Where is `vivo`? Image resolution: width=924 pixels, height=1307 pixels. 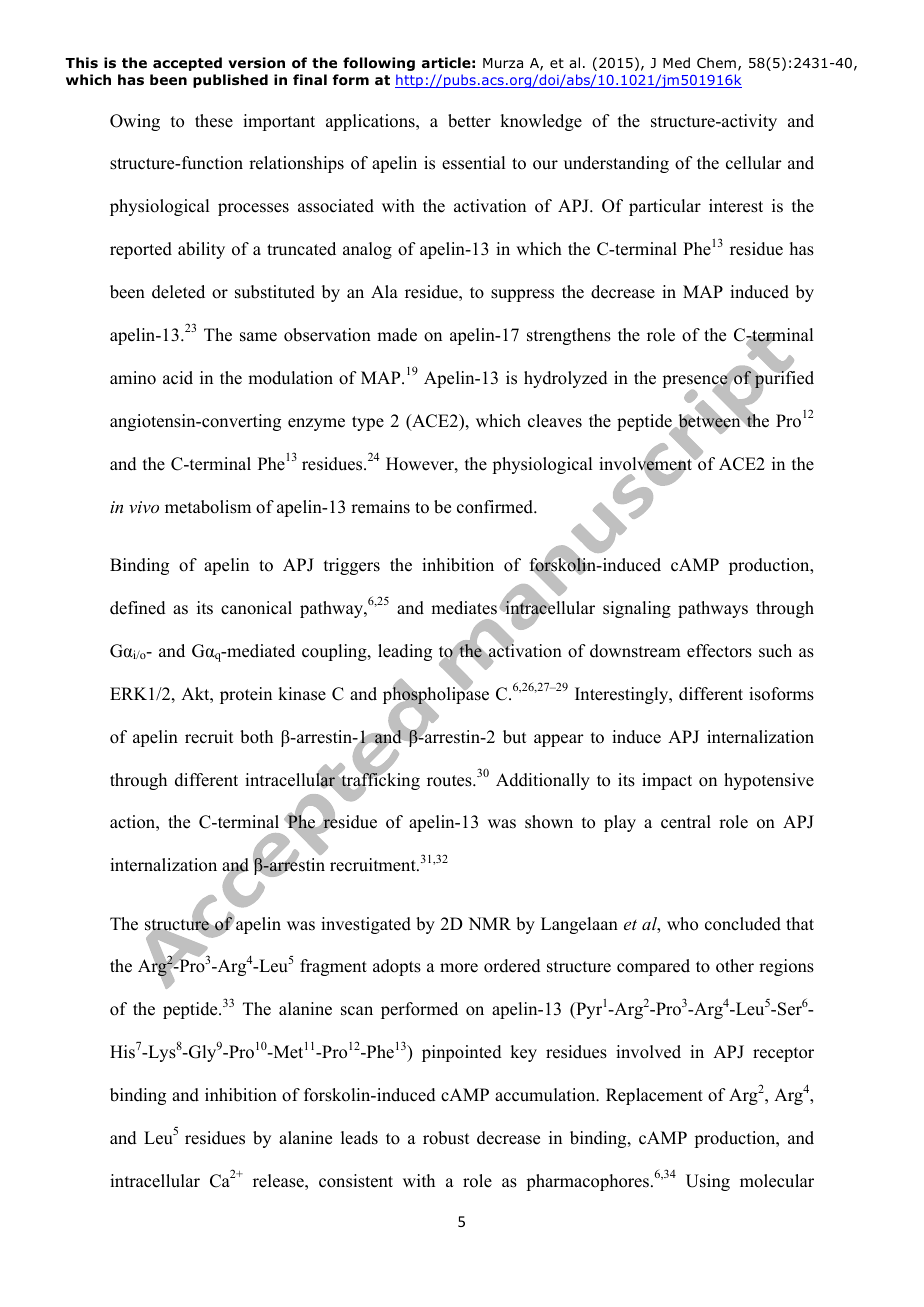 vivo is located at coordinates (144, 507).
